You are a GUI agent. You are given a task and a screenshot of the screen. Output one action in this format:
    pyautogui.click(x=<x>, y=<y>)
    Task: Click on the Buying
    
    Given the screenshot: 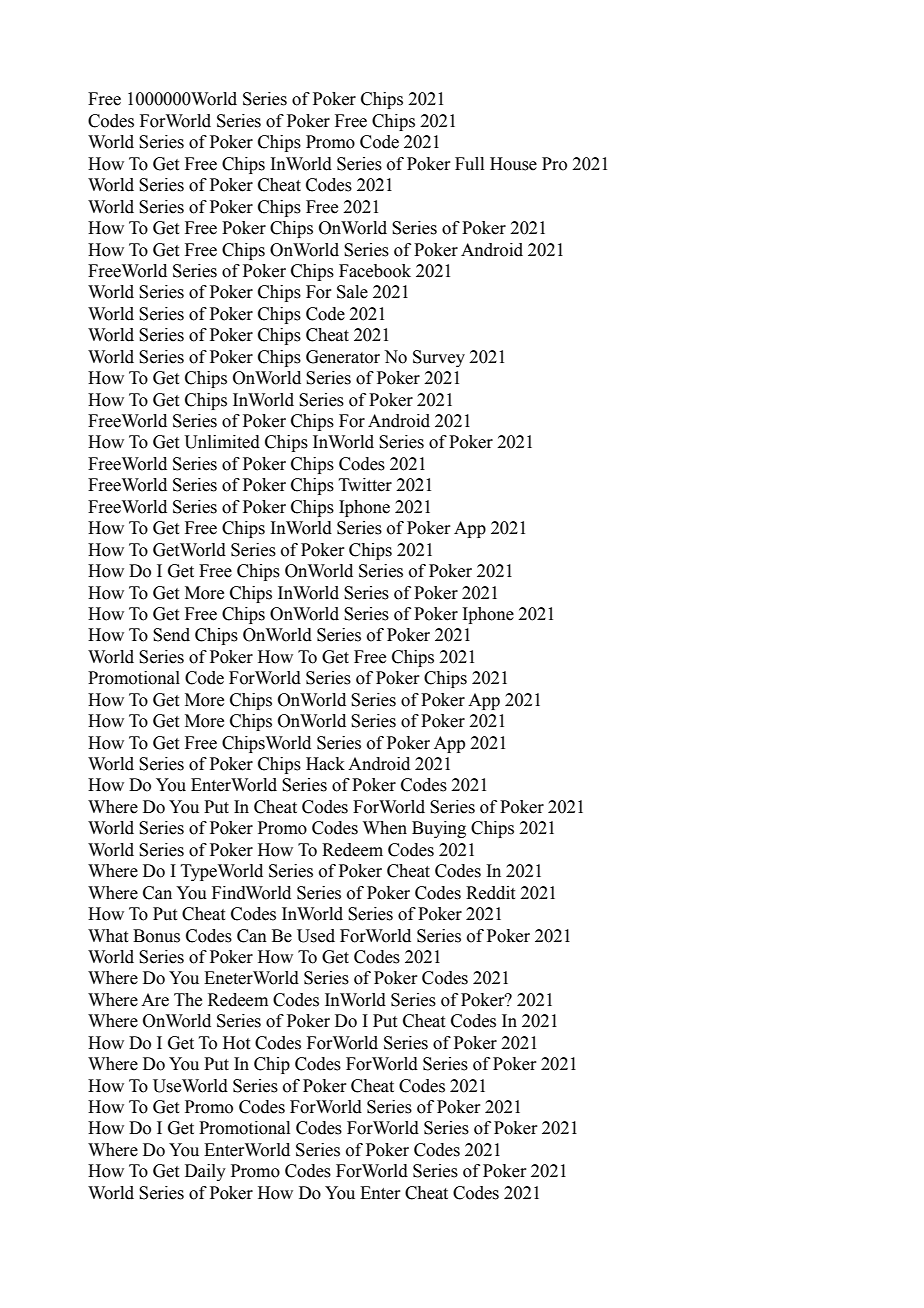 What is the action you would take?
    pyautogui.click(x=439, y=829)
